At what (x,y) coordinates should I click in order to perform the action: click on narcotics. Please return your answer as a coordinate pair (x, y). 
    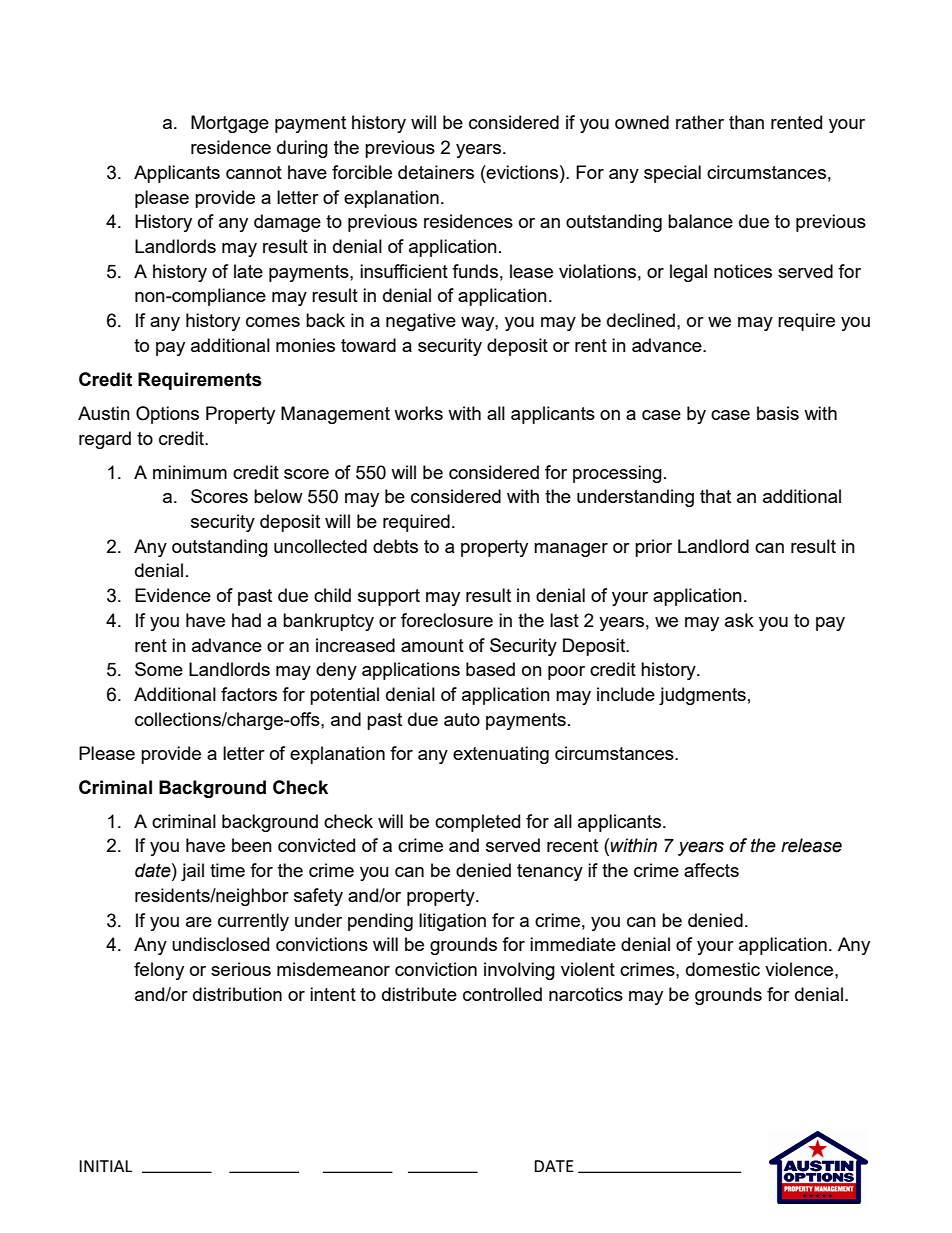
    Looking at the image, I should click on (586, 994).
